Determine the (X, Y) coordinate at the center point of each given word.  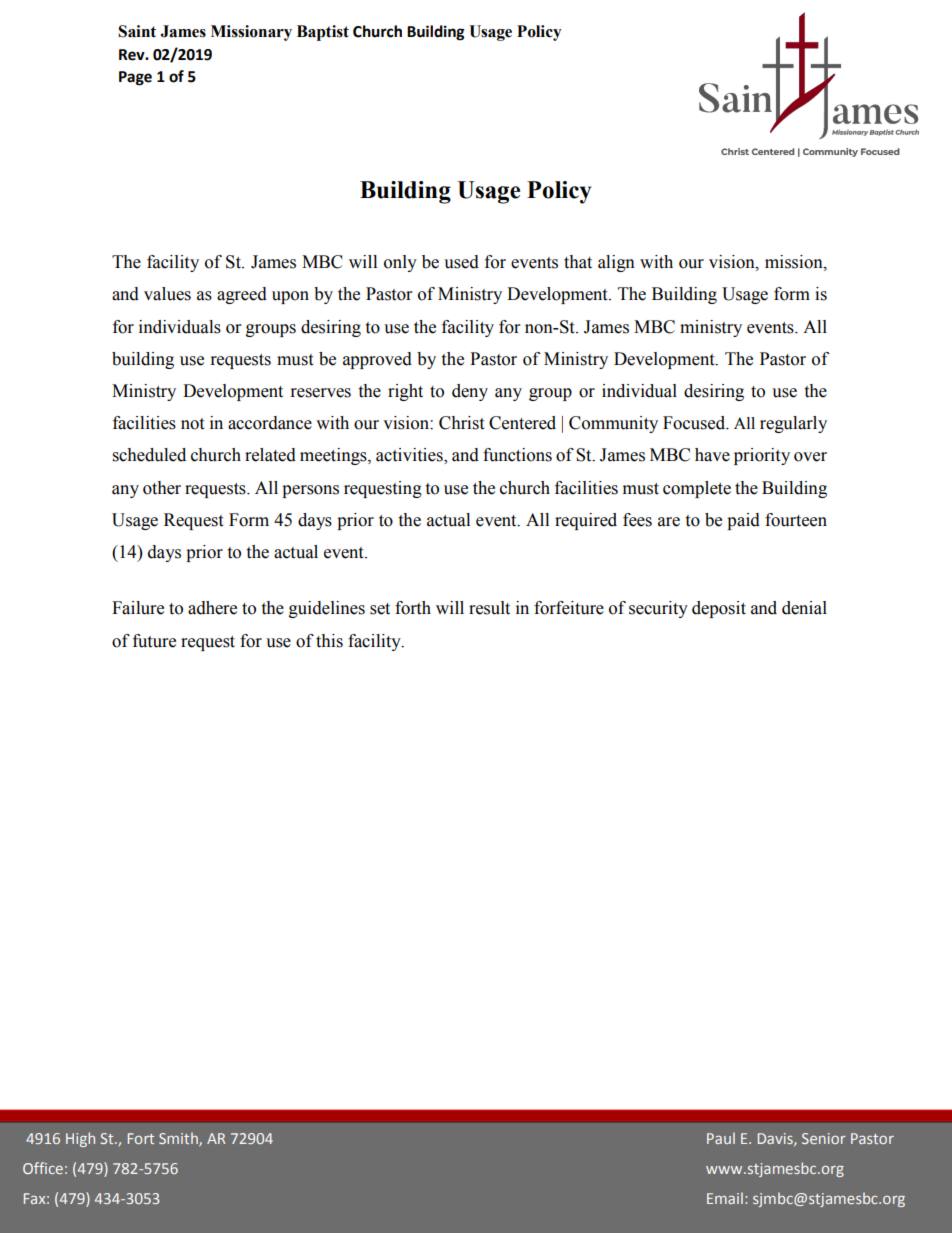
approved (377, 360)
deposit (719, 609)
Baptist (323, 33)
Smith (179, 1139)
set (380, 609)
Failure (138, 608)
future (154, 641)
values (167, 294)
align (616, 263)
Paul (721, 1138)
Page (135, 78)
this (329, 641)
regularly (793, 424)
